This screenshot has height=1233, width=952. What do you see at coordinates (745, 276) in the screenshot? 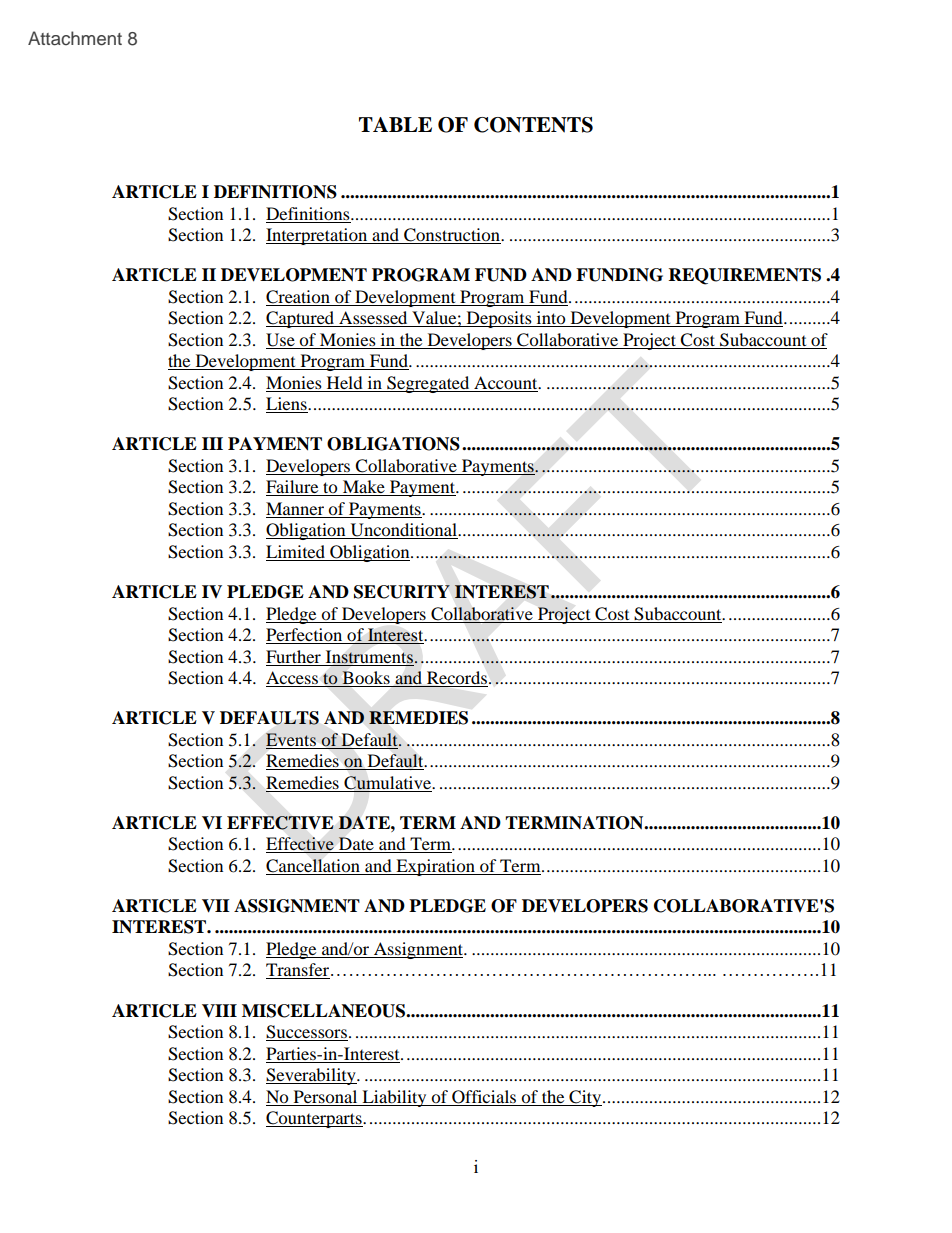
I see `REQUIREMENTS` at bounding box center [745, 276].
